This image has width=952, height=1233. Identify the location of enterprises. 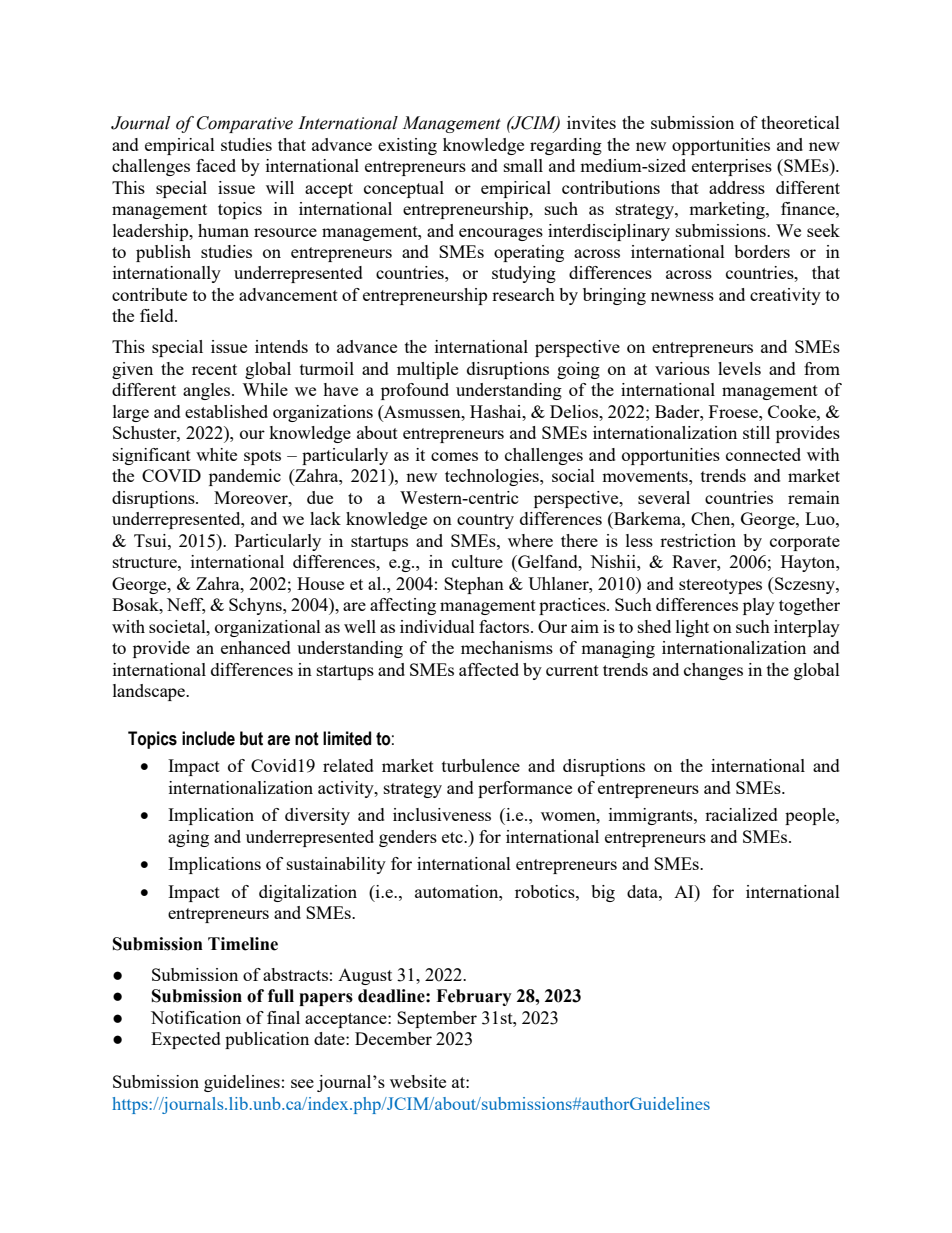
(732, 167).
